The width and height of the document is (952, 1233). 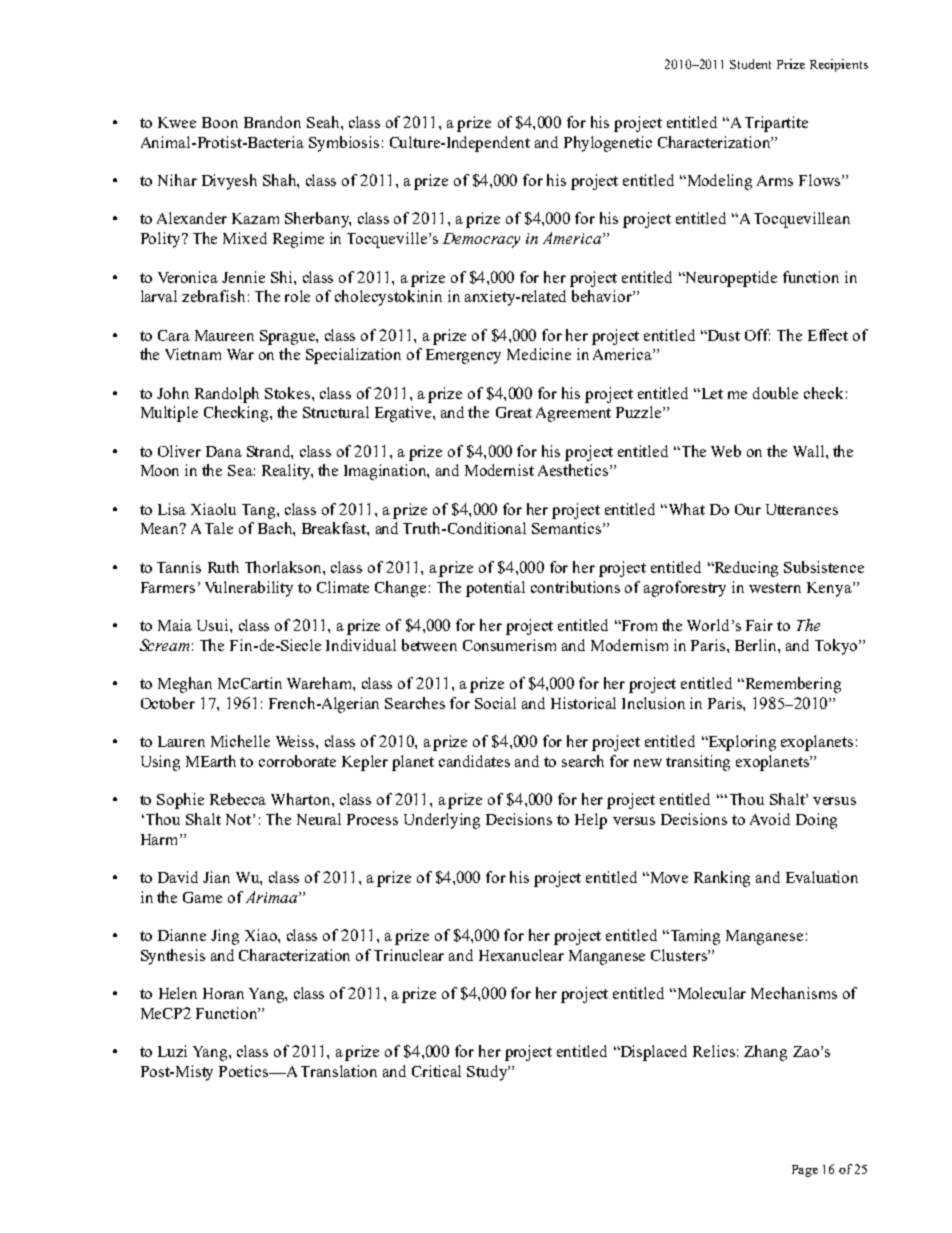 I want to click on Translation, so click(x=339, y=1071).
